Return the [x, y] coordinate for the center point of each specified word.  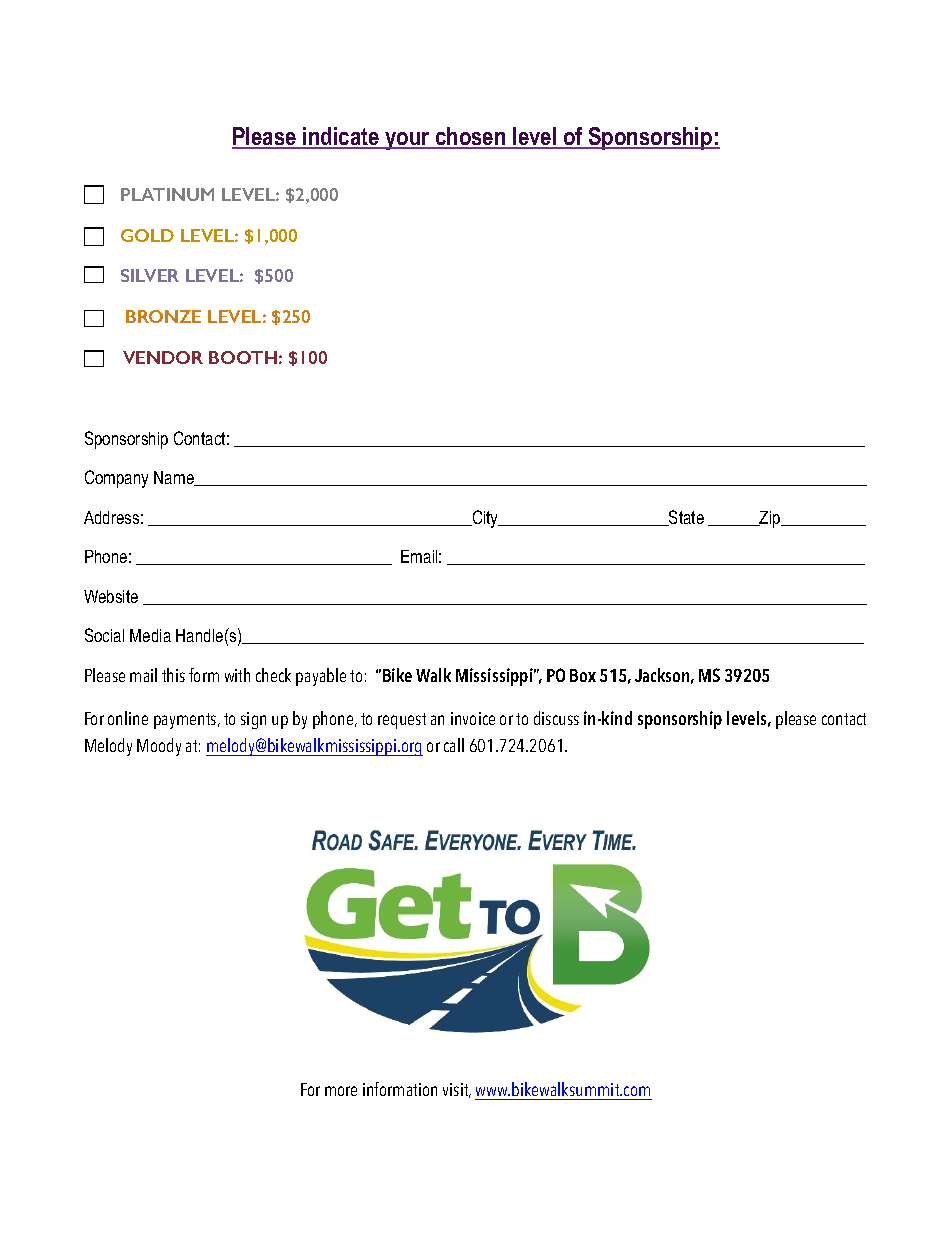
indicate [341, 137]
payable [321, 677]
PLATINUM [167, 194]
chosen [471, 137]
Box [583, 675]
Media [150, 635]
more [341, 1091]
